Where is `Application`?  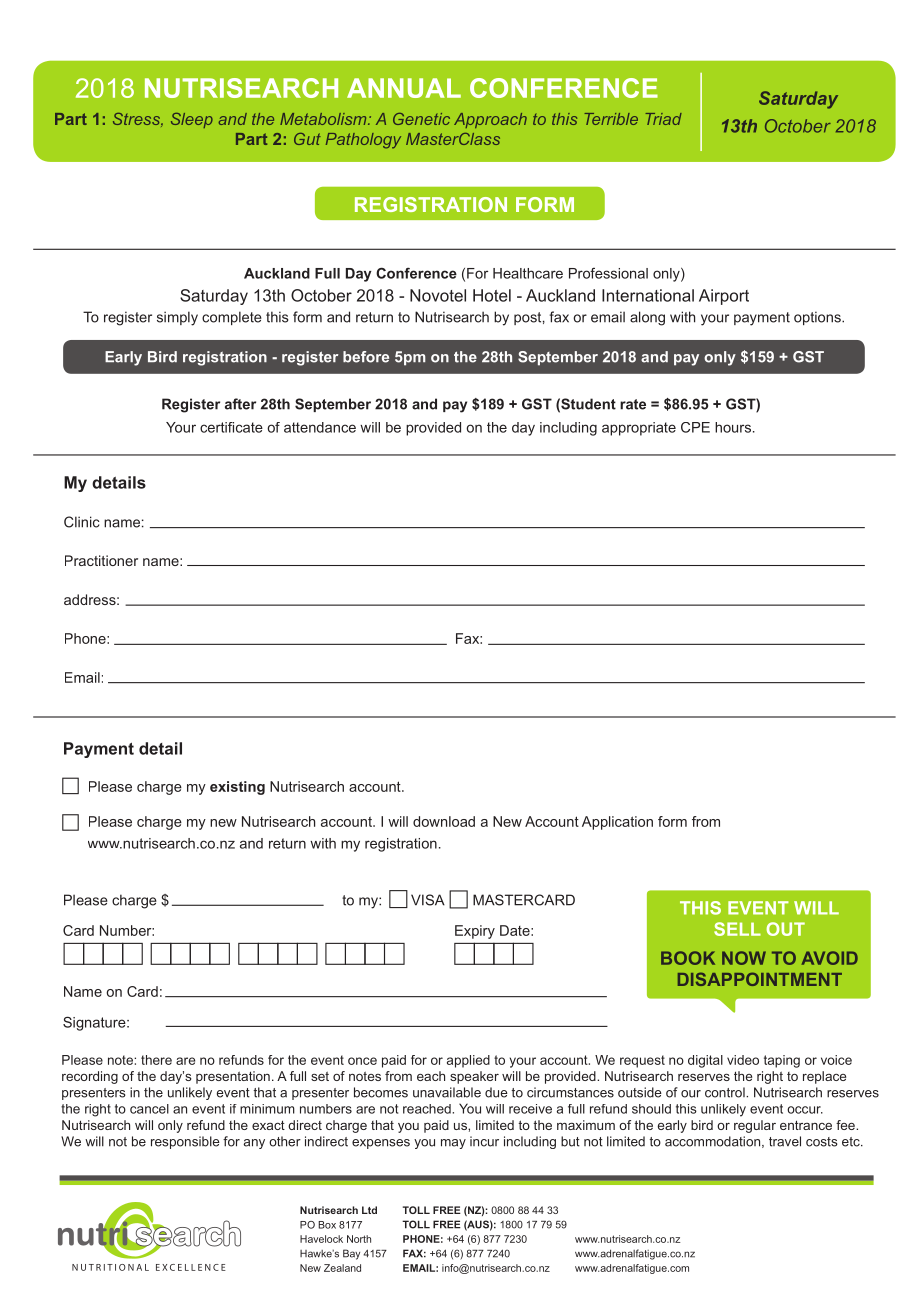
Application is located at coordinates (617, 823).
